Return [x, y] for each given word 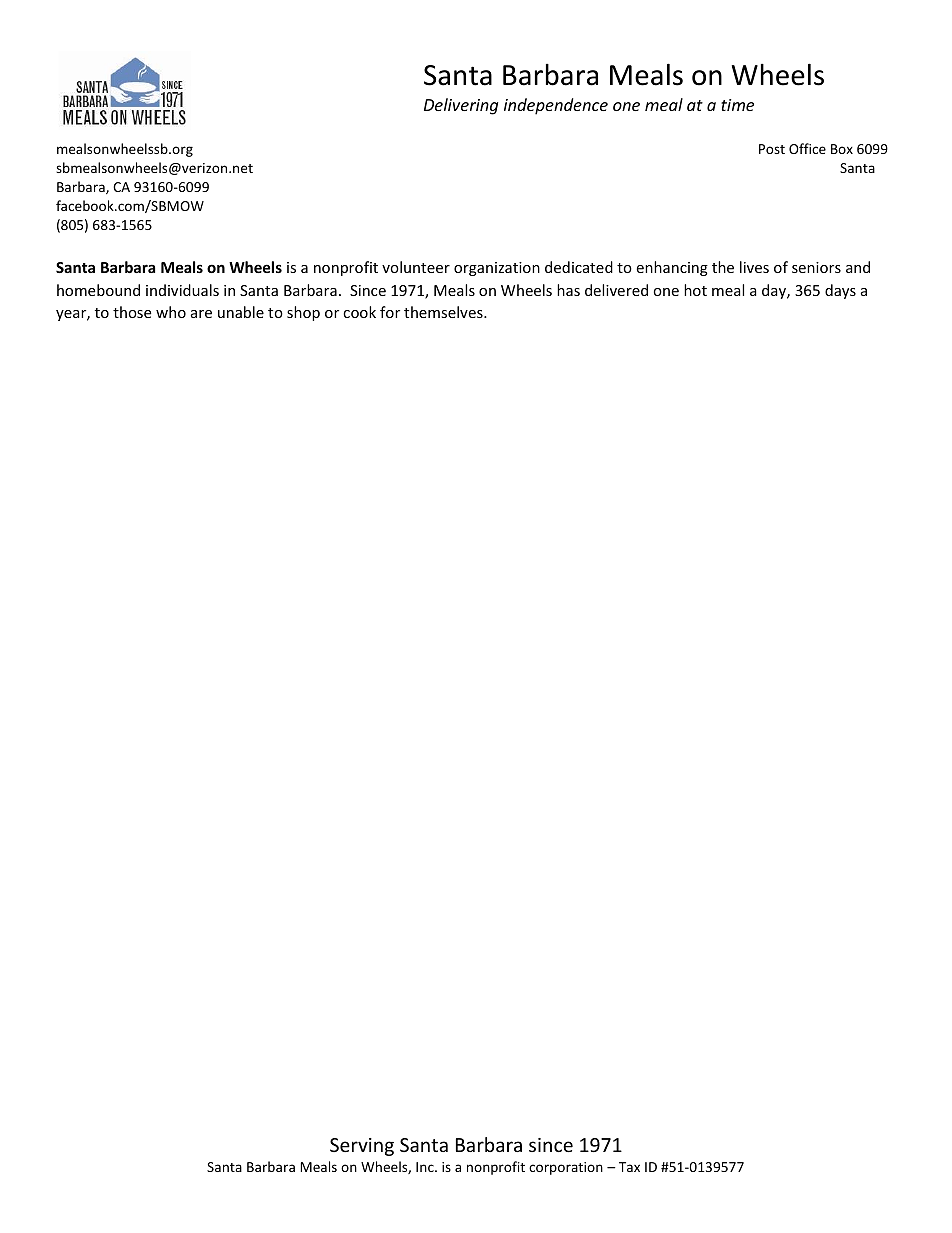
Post [772, 149]
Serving [362, 1147]
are [201, 314]
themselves [444, 312]
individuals [182, 290]
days [840, 291]
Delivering [461, 106]
